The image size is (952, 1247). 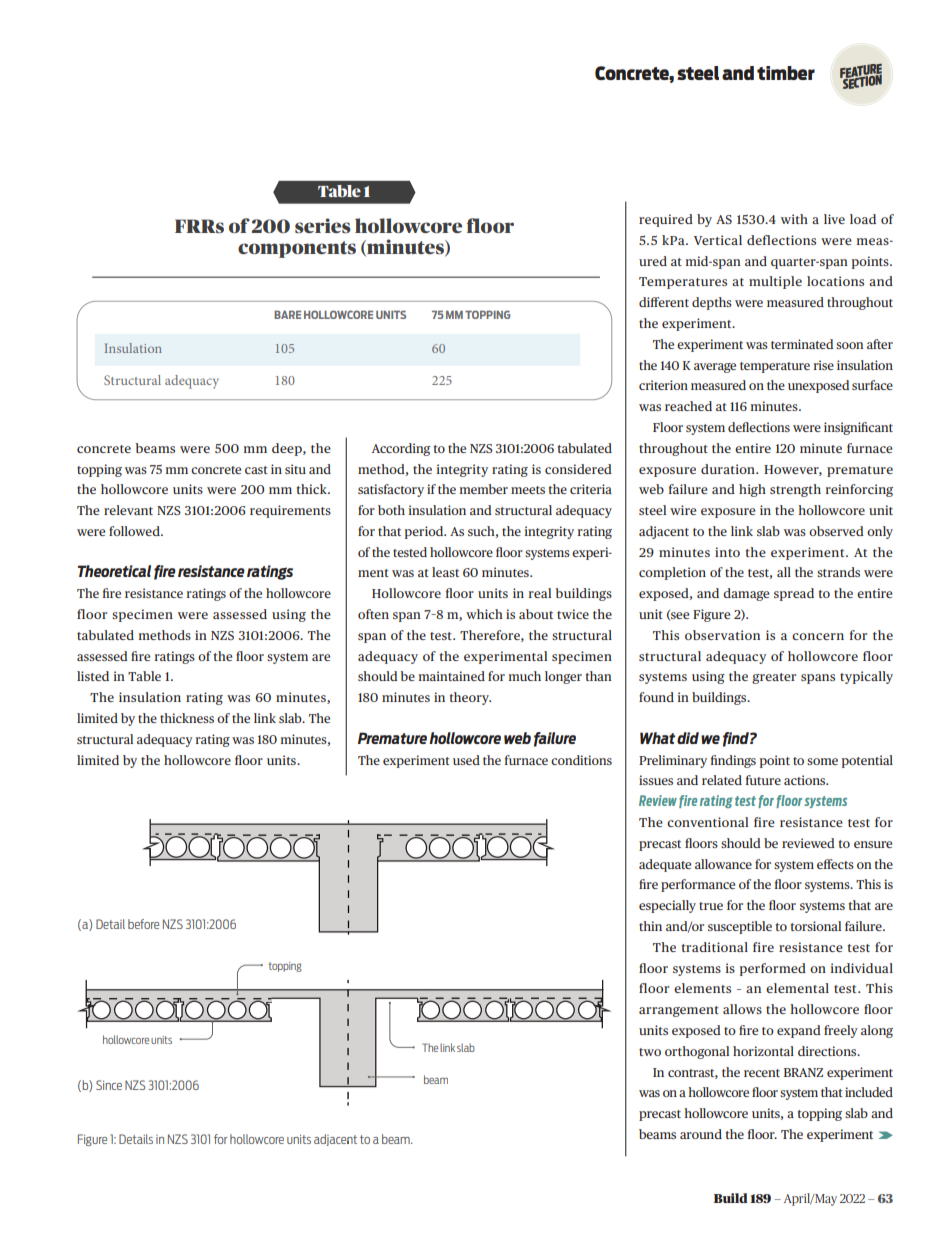 What do you see at coordinates (323, 225) in the screenshot?
I see `series` at bounding box center [323, 225].
